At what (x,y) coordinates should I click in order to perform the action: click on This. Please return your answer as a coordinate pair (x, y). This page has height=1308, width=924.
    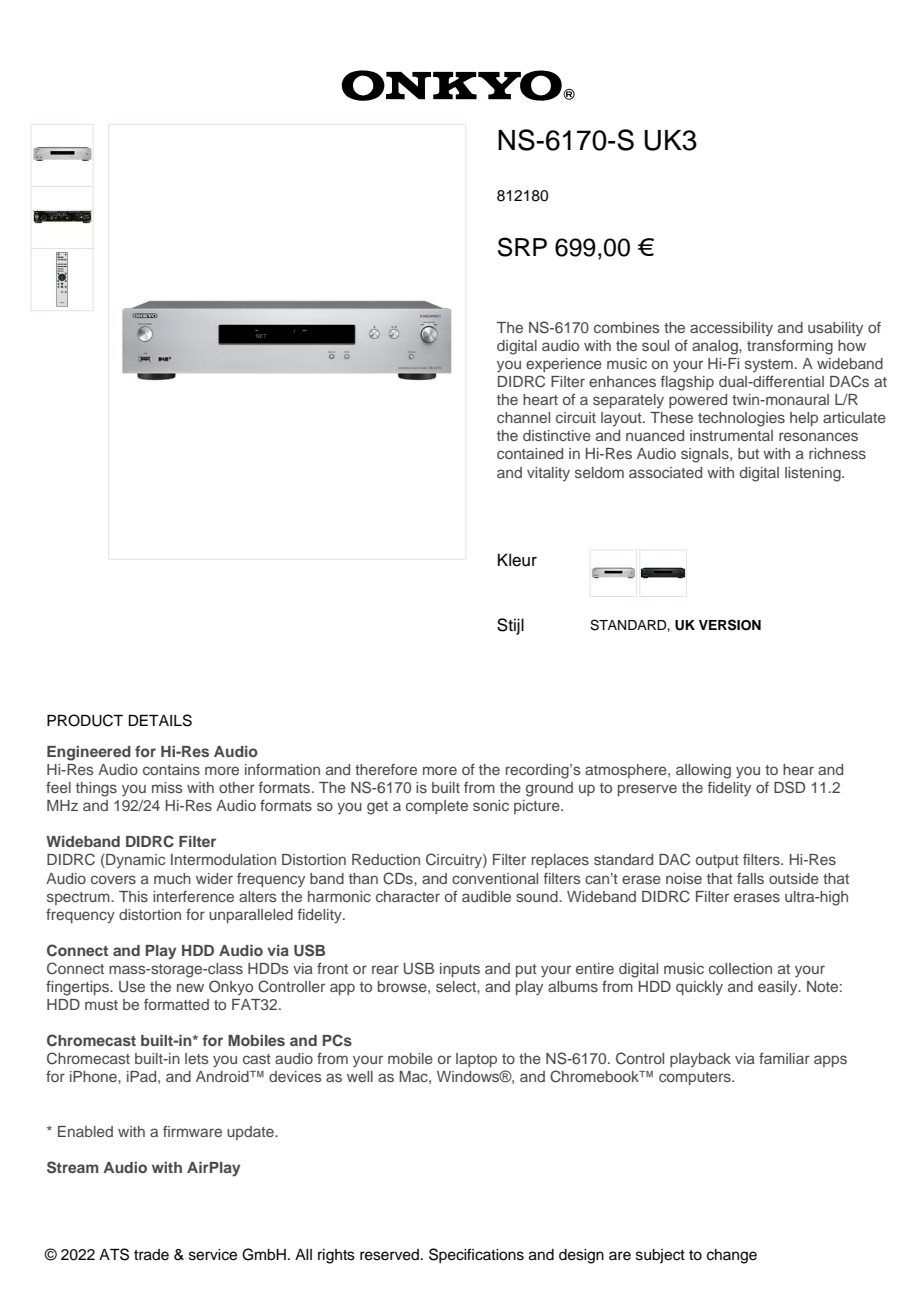
    Looking at the image, I should click on (133, 896).
